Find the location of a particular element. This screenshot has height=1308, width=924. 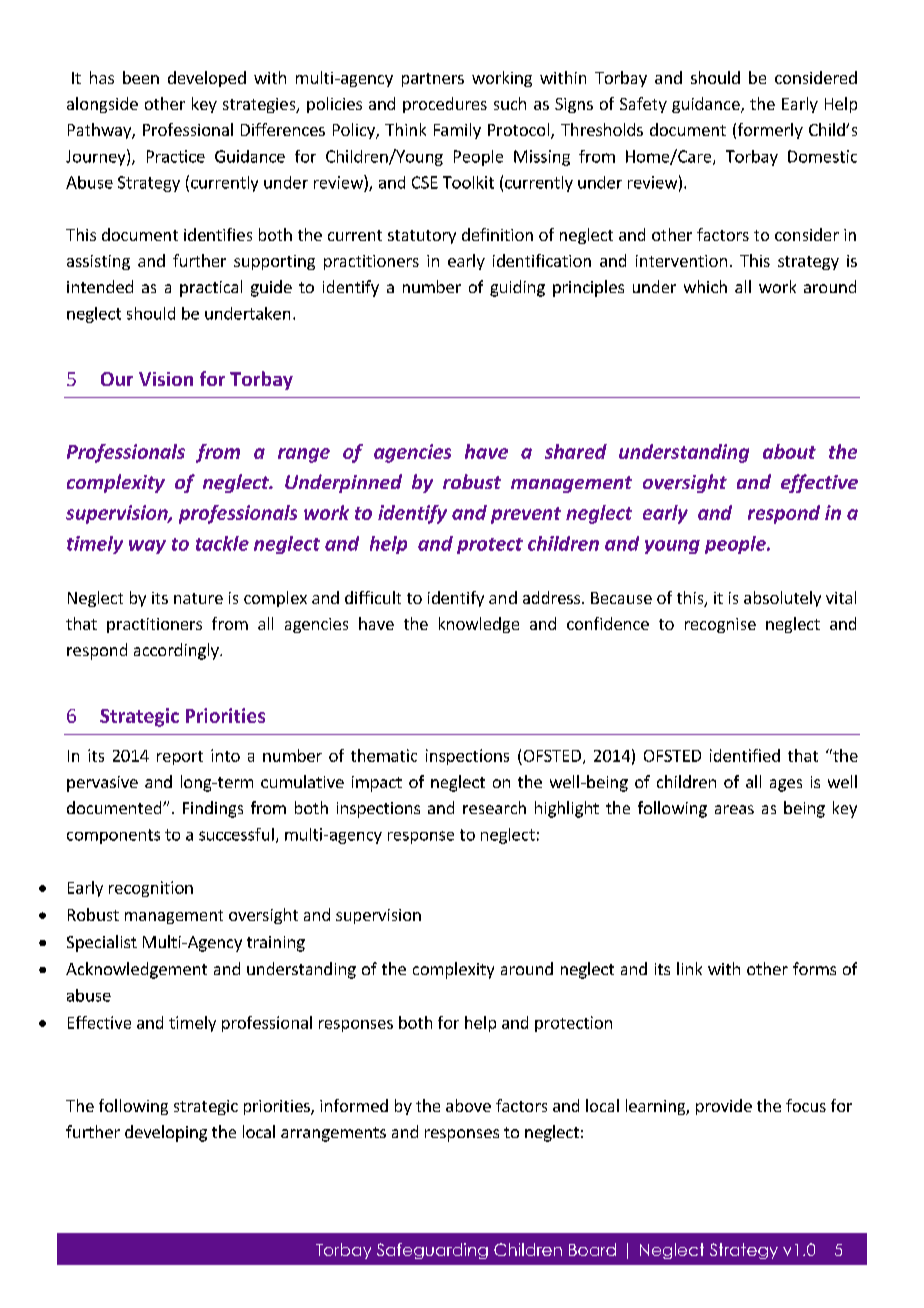

shared is located at coordinates (576, 451).
